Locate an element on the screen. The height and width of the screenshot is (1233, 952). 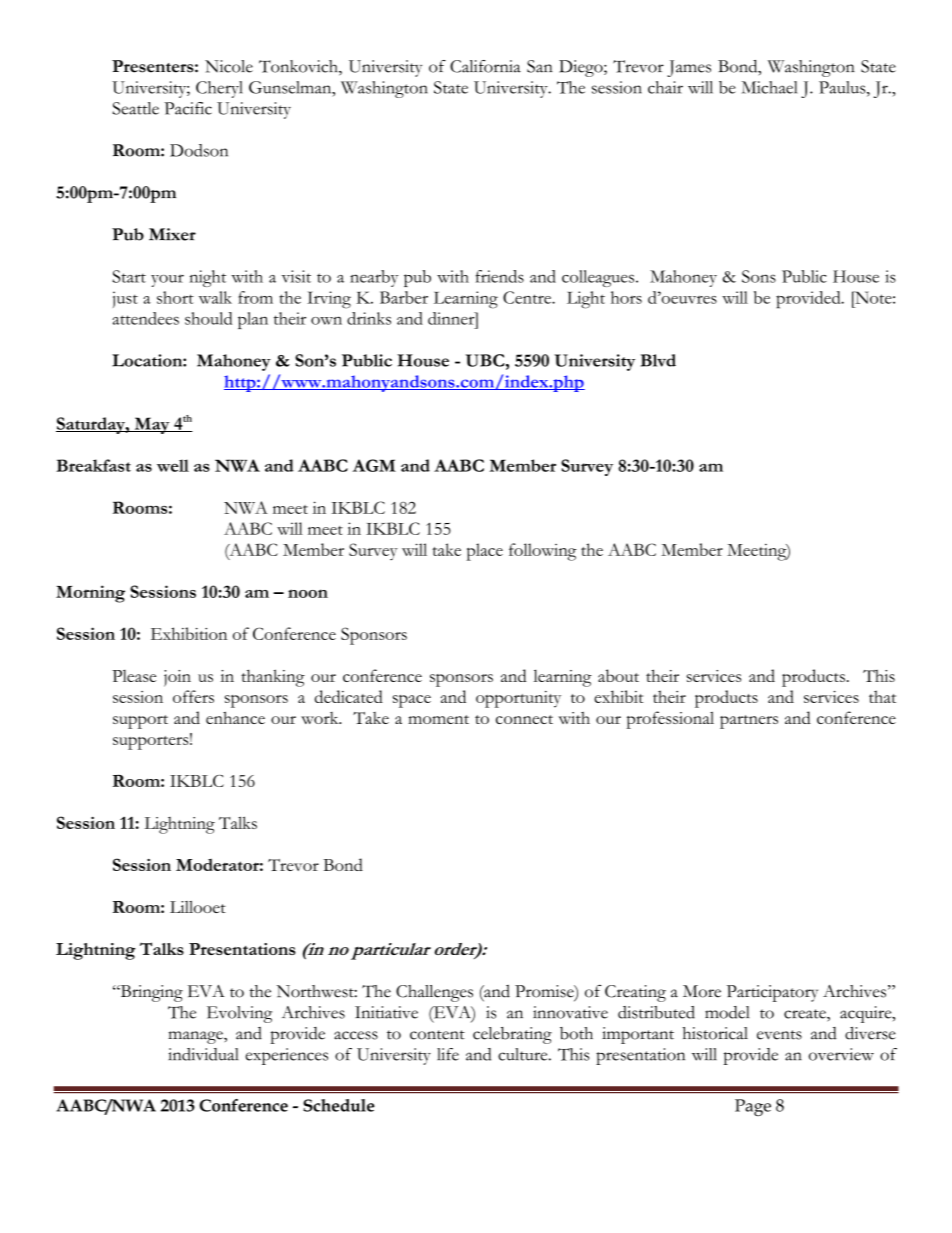
individual is located at coordinates (203, 1054).
